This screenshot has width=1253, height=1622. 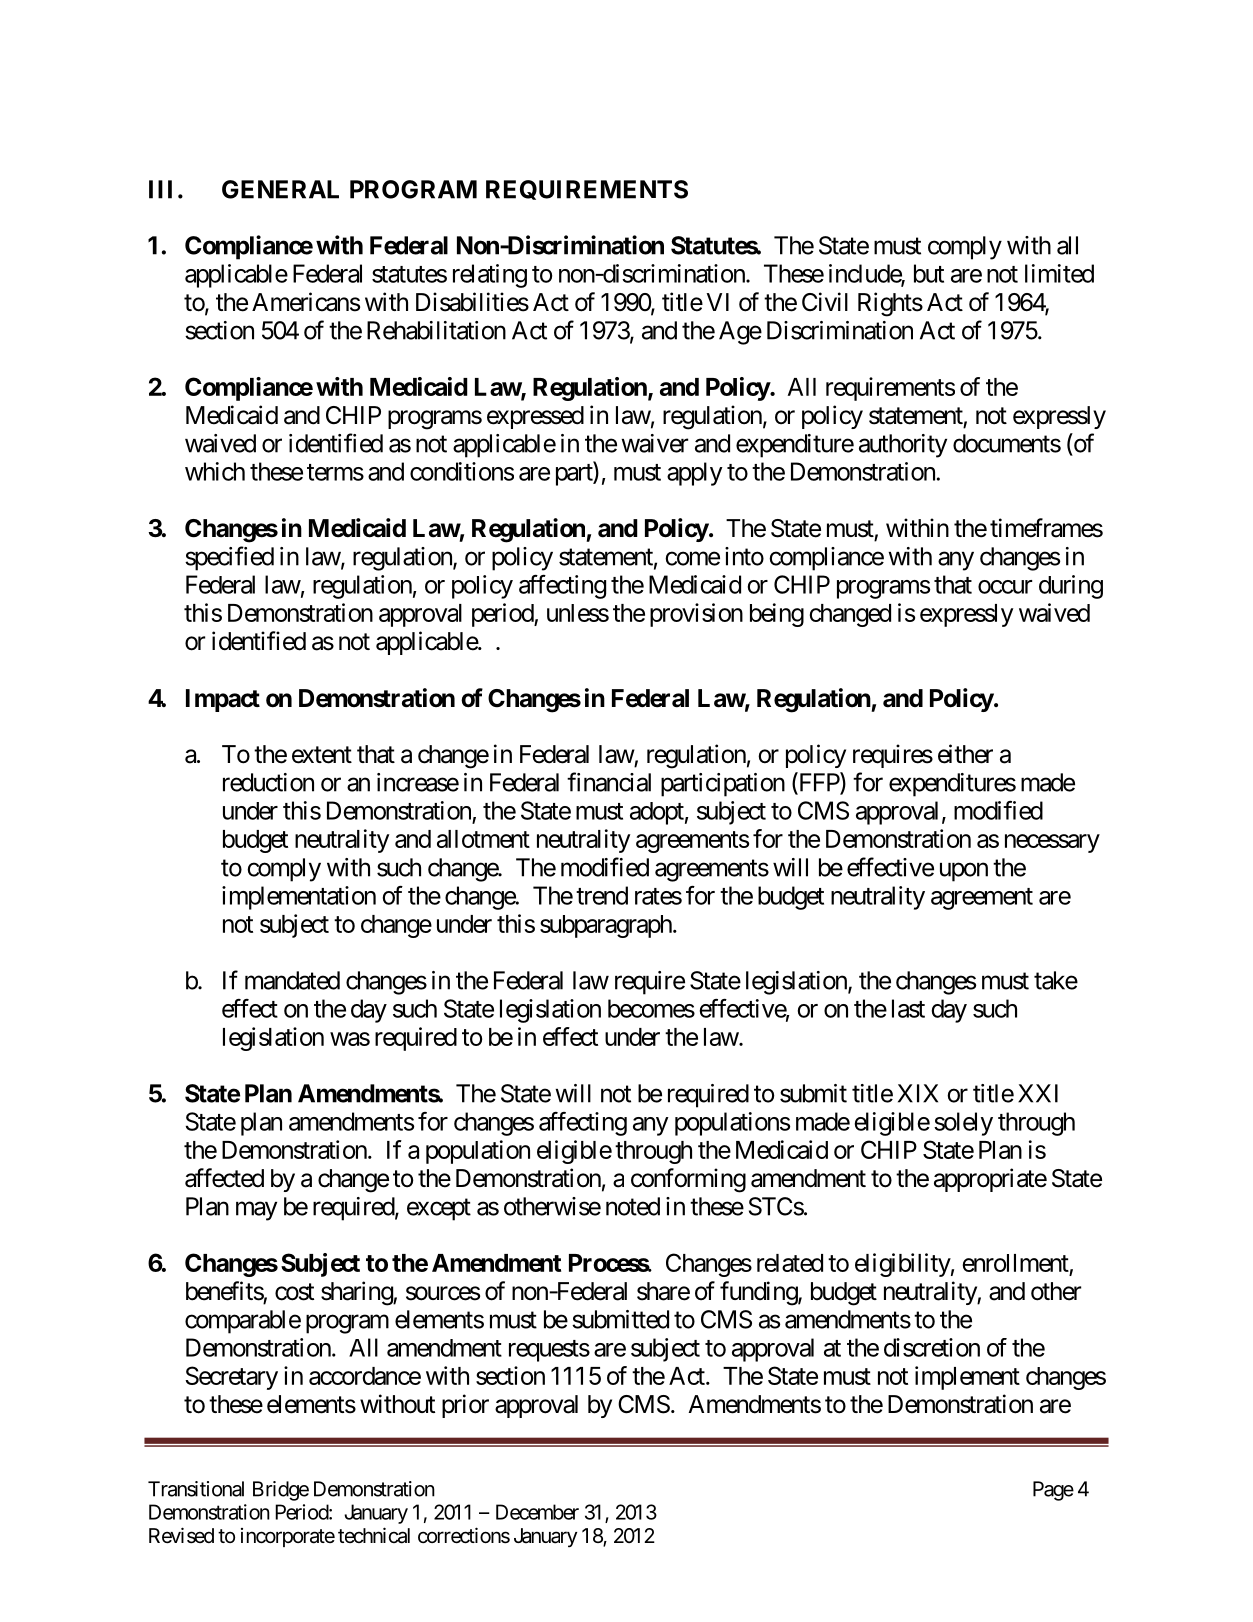 What do you see at coordinates (490, 276) in the screenshot?
I see `relating` at bounding box center [490, 276].
